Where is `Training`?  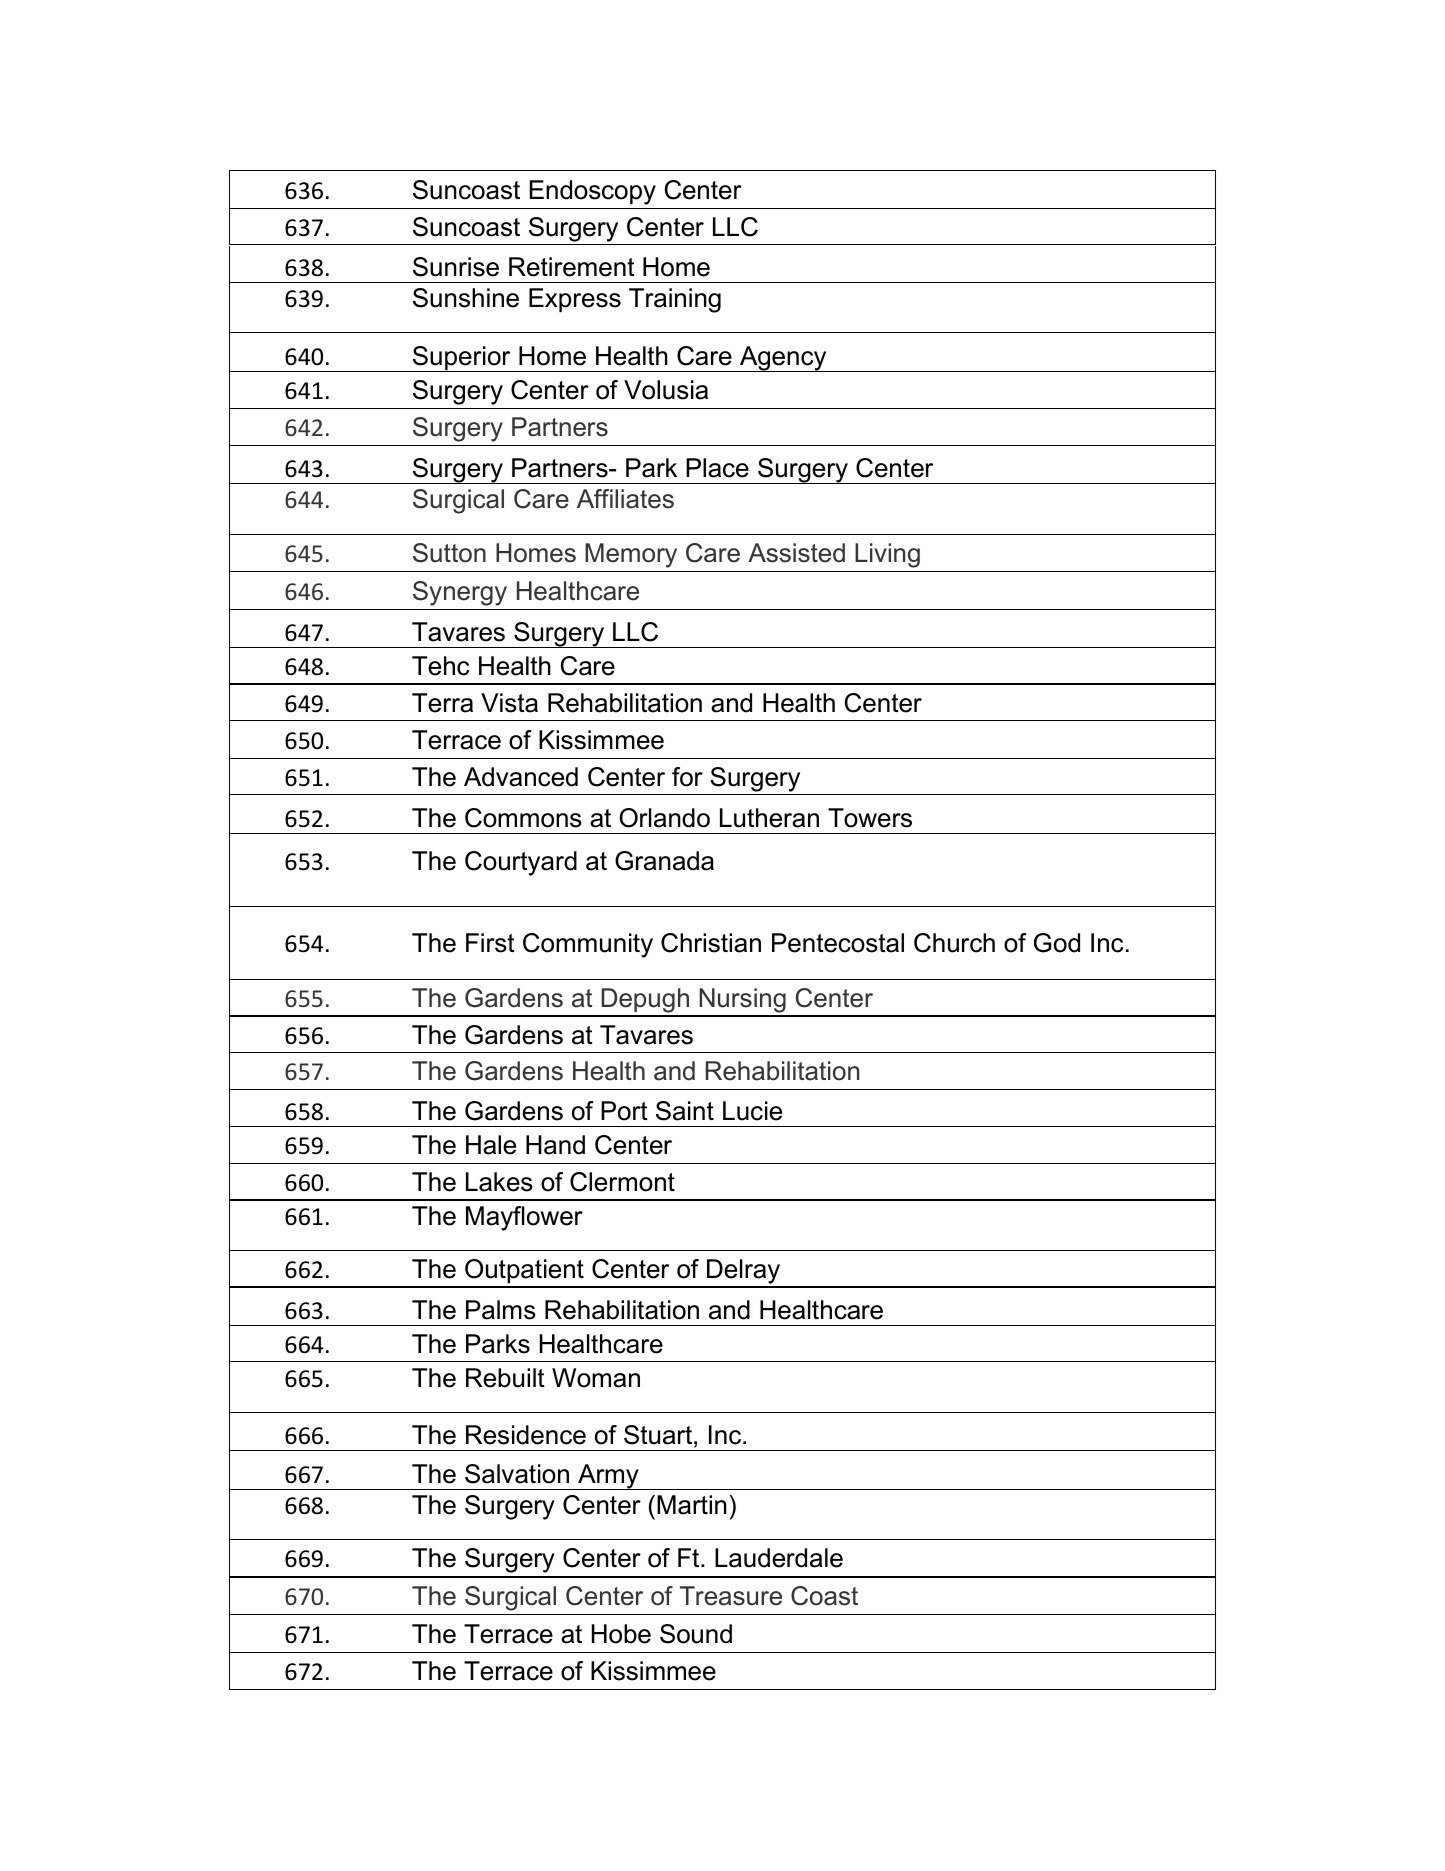 Training is located at coordinates (675, 300).
